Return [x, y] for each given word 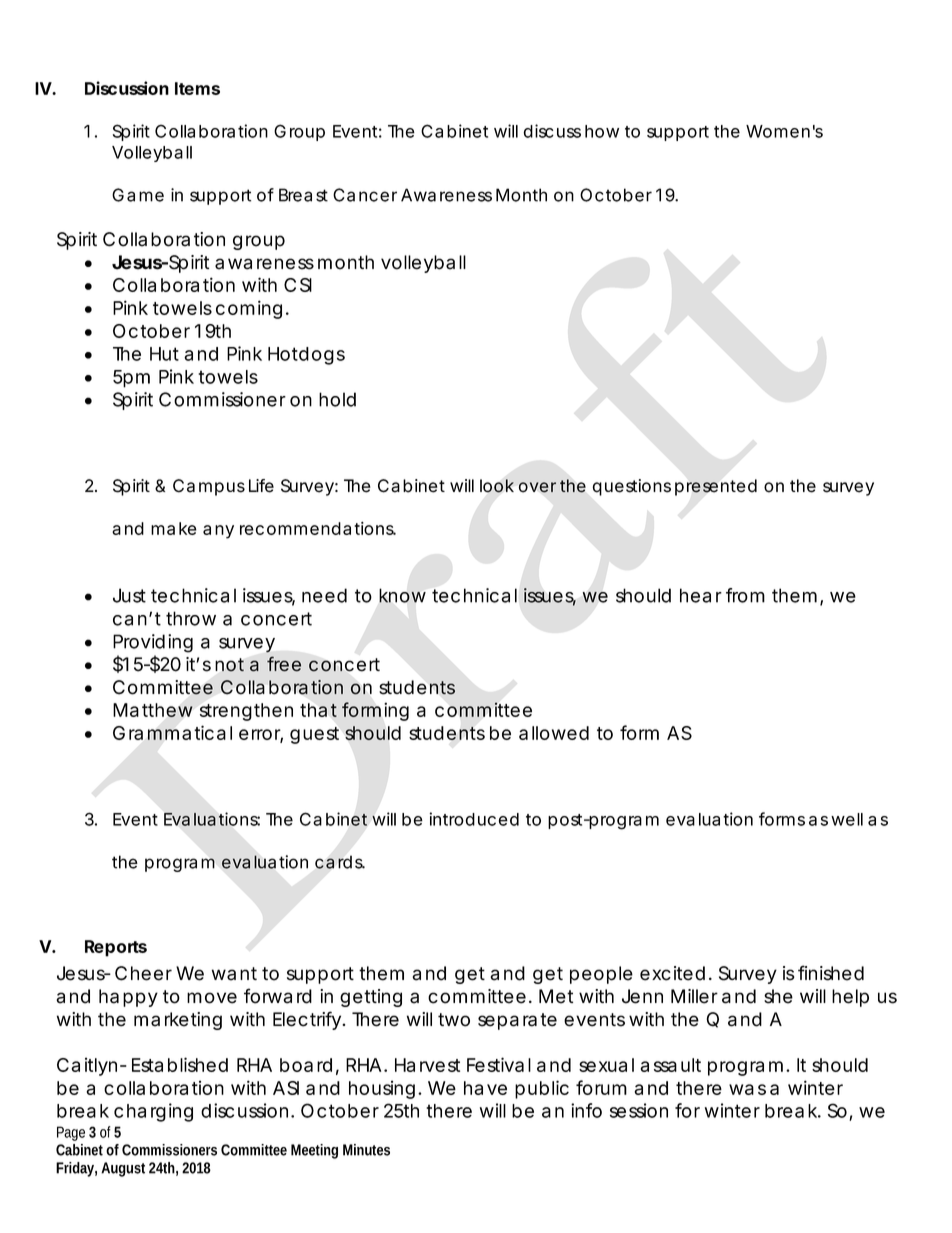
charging [153, 1112]
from [745, 595]
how [602, 131]
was [747, 1089]
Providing [153, 643]
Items [197, 88]
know [402, 595]
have [485, 1088]
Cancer [365, 195]
